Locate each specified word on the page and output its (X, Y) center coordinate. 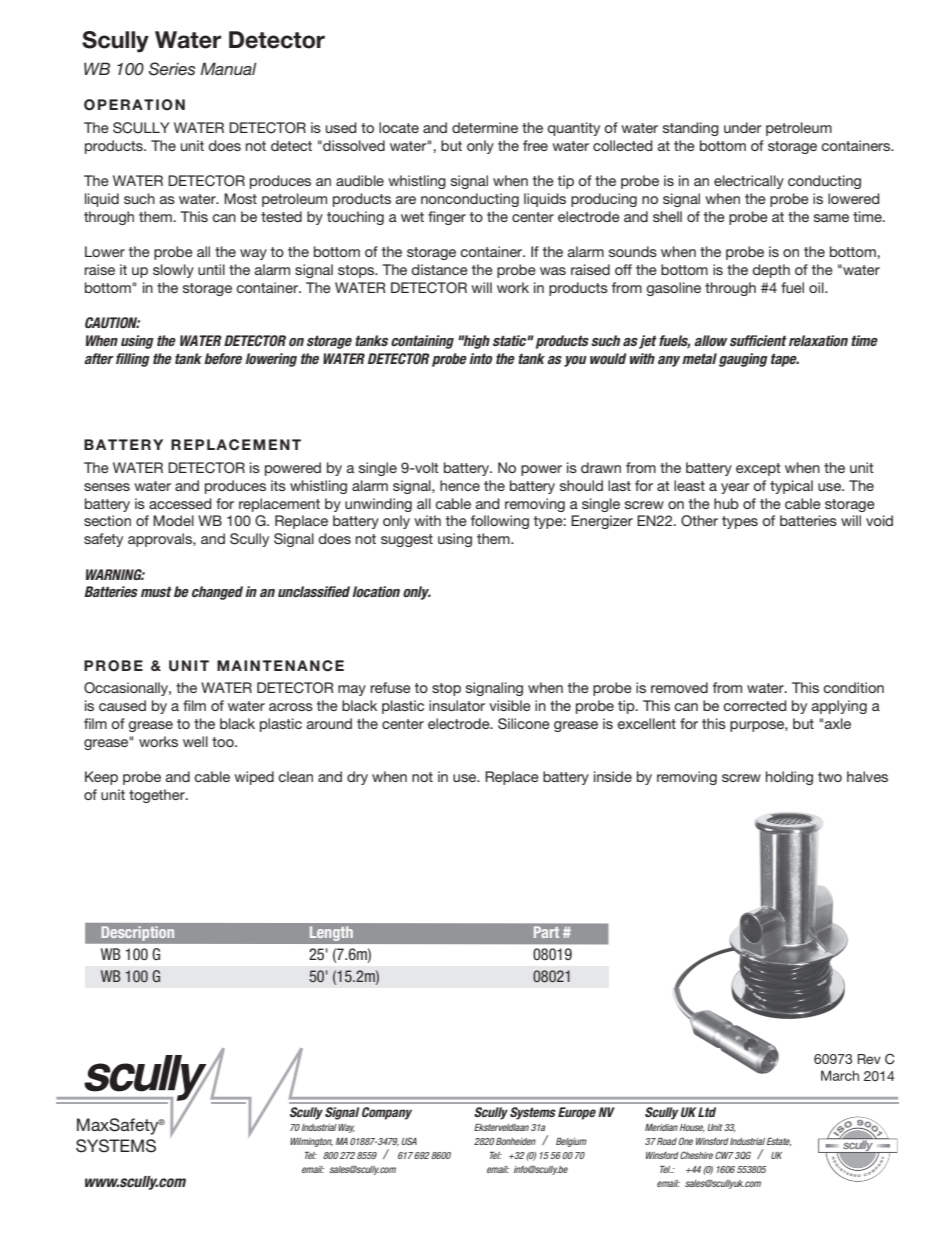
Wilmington (311, 1142)
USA (409, 1141)
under (743, 127)
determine (485, 127)
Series (172, 69)
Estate (779, 1142)
